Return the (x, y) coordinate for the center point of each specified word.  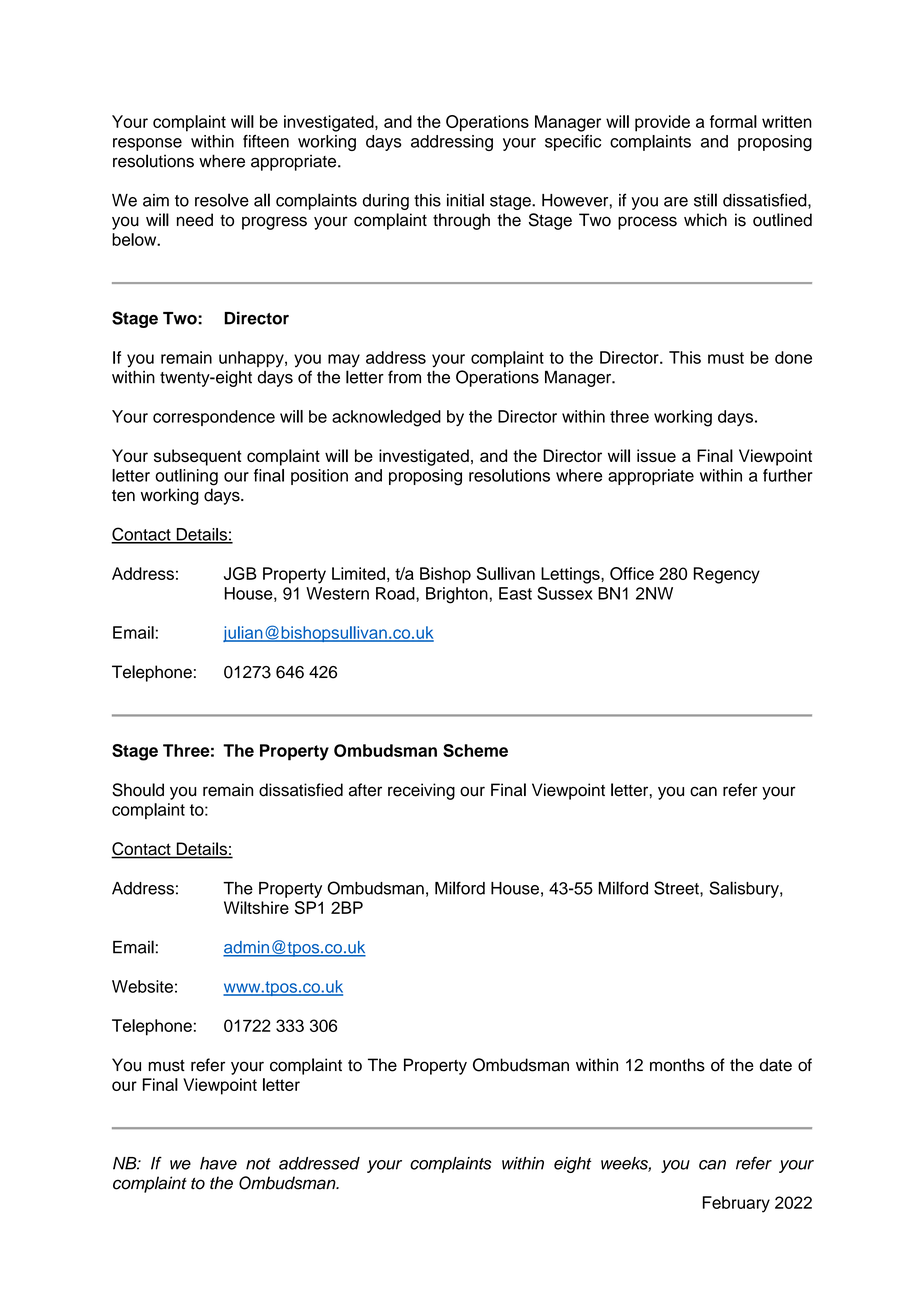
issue (656, 455)
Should (138, 790)
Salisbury (745, 889)
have (218, 1163)
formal (733, 121)
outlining (186, 477)
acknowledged (386, 418)
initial (465, 200)
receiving (421, 791)
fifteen (266, 141)
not (258, 1164)
